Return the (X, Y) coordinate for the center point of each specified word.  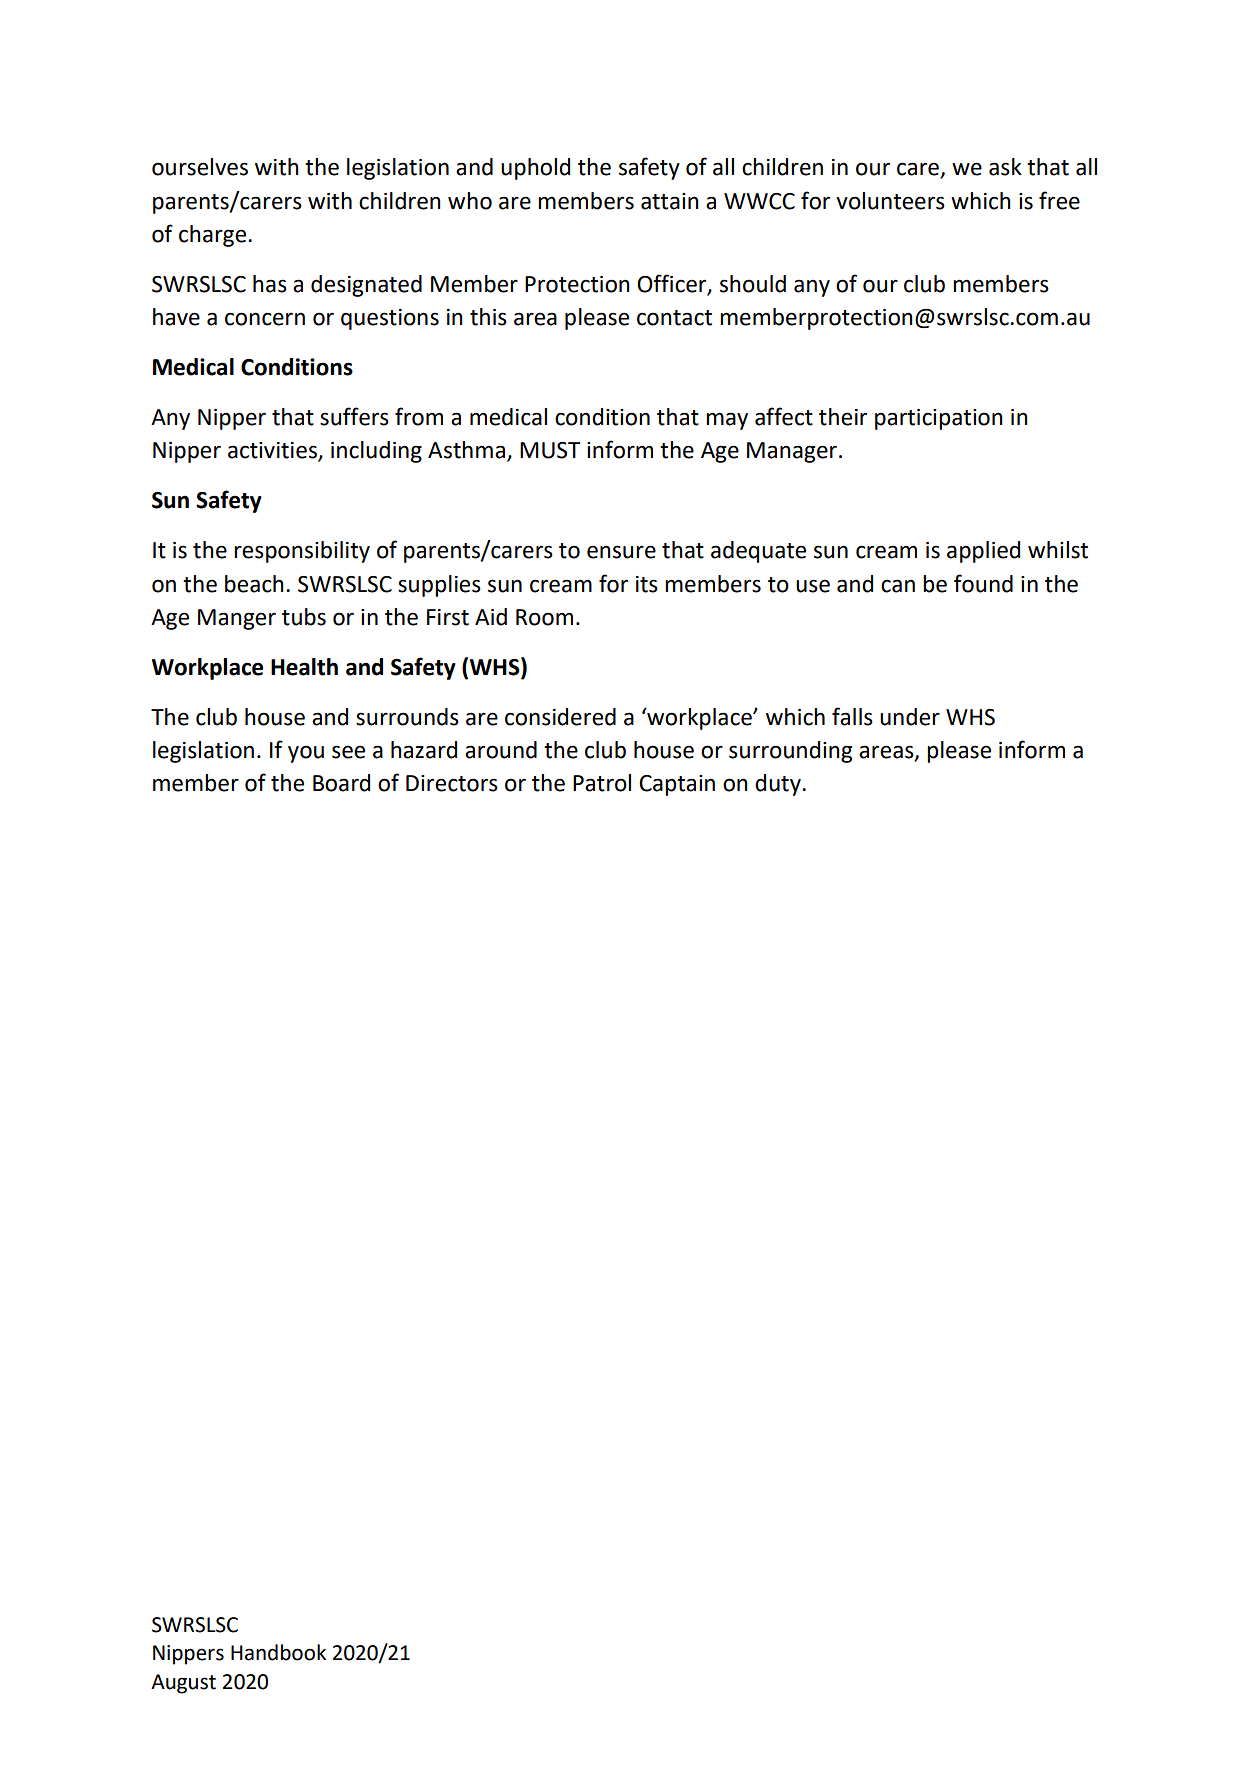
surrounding (790, 752)
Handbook (278, 1652)
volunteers (890, 201)
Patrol (602, 783)
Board (341, 783)
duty (779, 785)
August (183, 1684)
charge (214, 236)
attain (670, 201)
